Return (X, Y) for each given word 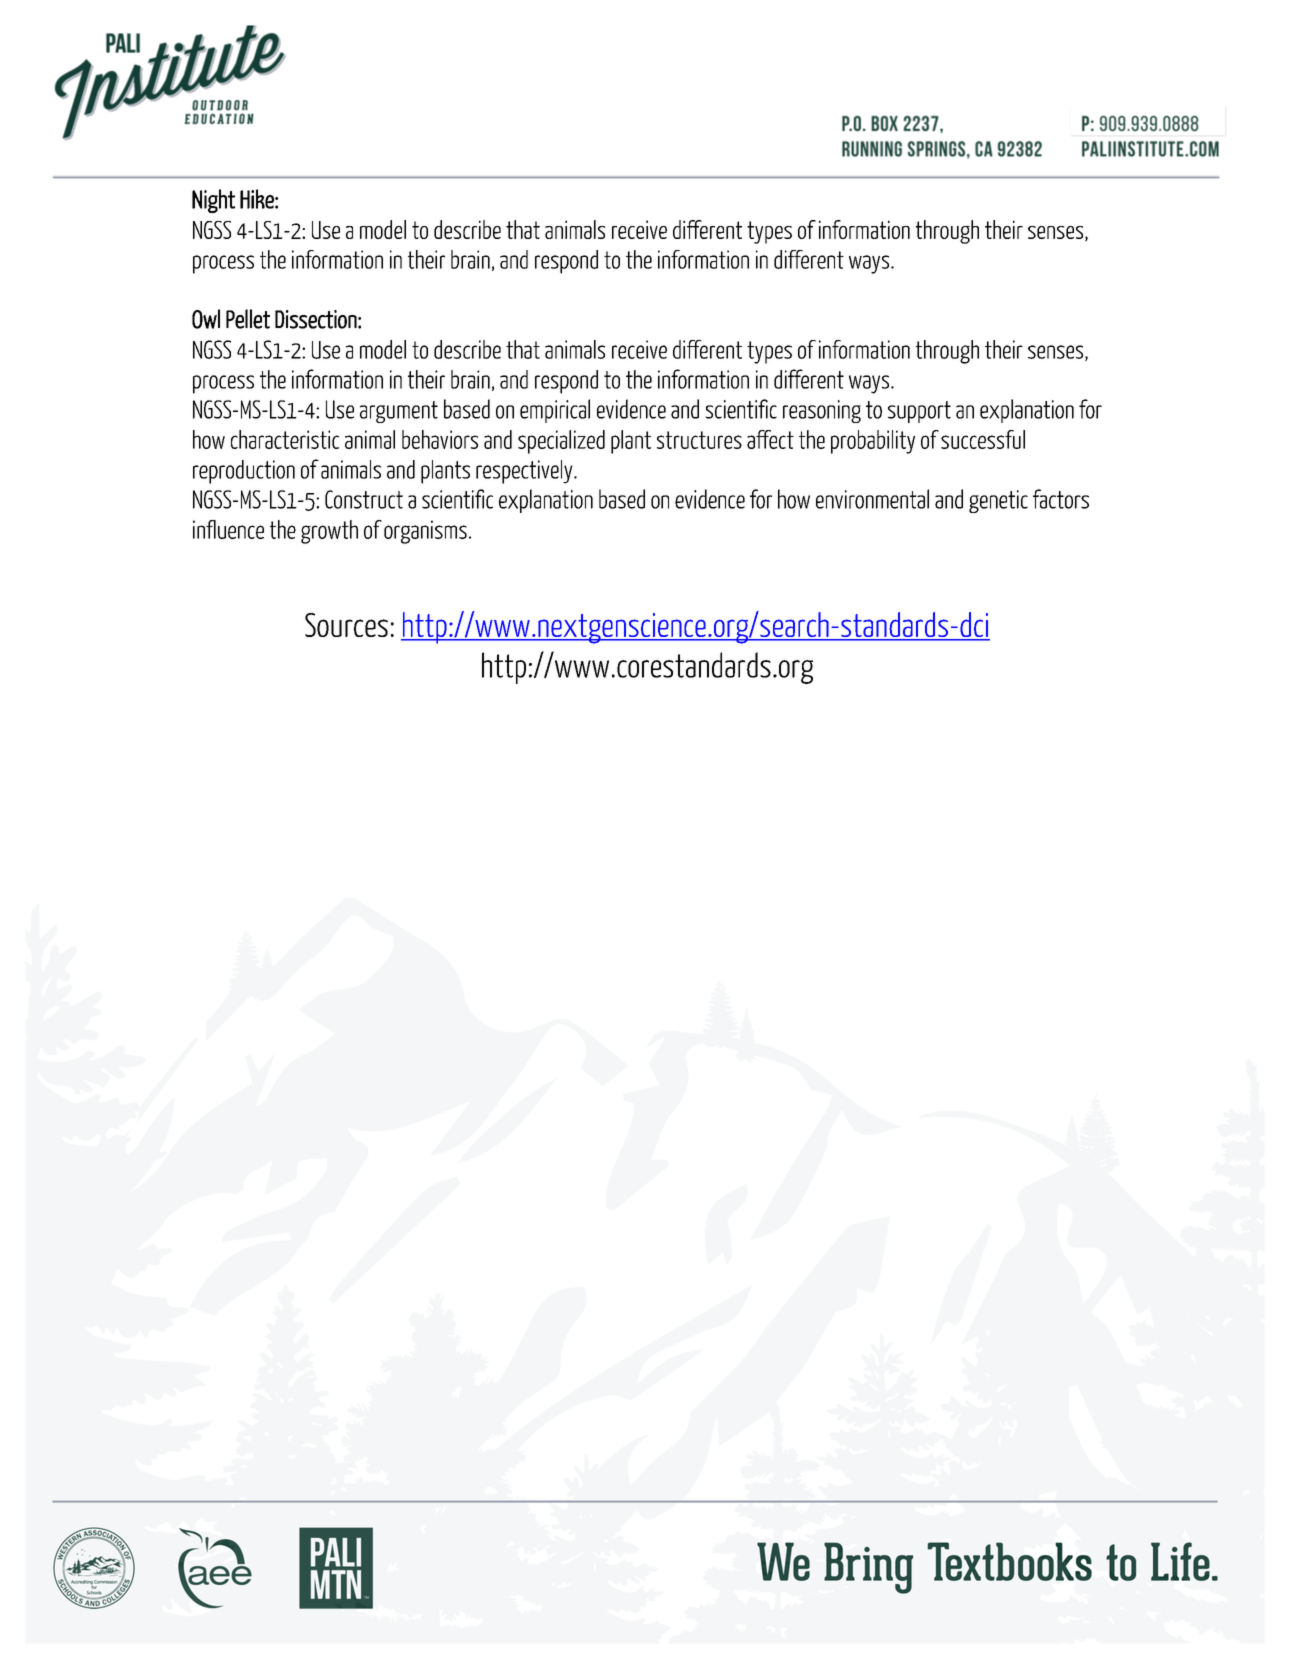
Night (213, 201)
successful (983, 439)
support (919, 412)
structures (699, 440)
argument (399, 412)
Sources (346, 625)
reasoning (822, 411)
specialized (561, 442)
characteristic (285, 439)
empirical (555, 411)
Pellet (248, 319)
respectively (525, 472)
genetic (998, 501)
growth (329, 532)
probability (873, 442)
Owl (206, 319)
